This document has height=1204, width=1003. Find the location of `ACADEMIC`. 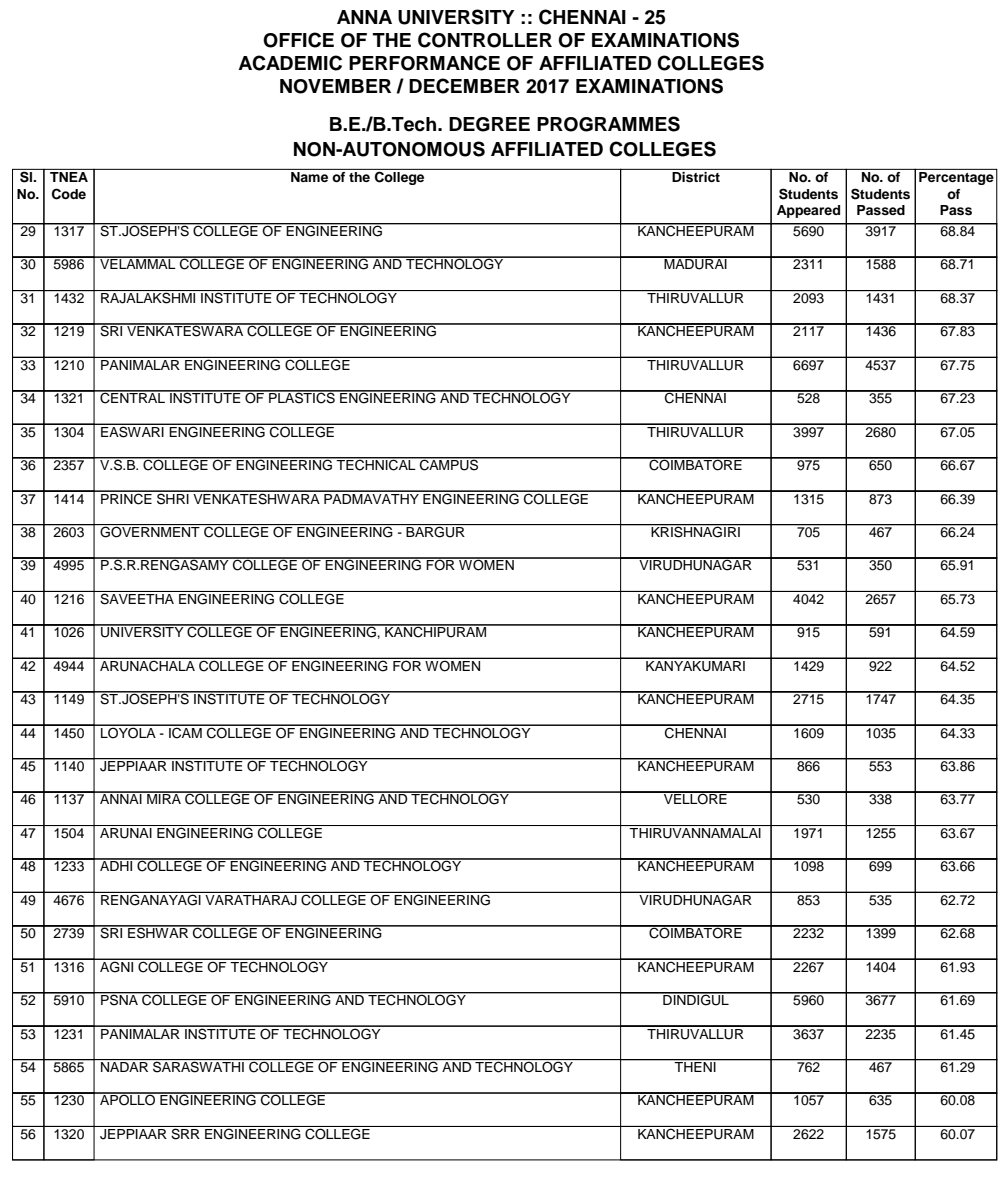

ACADEMIC is located at coordinates (290, 63).
